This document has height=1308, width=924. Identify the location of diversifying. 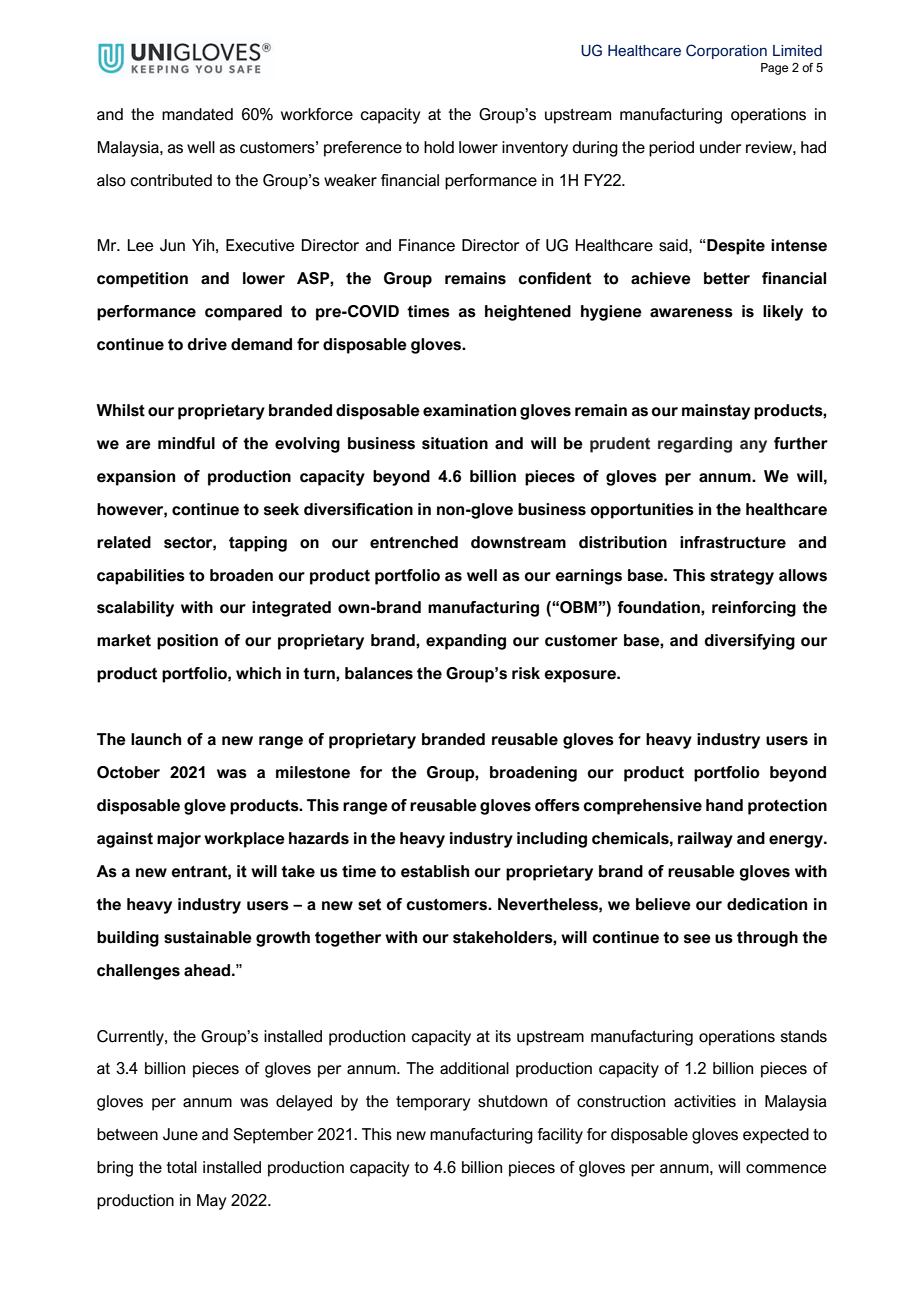
(749, 642).
